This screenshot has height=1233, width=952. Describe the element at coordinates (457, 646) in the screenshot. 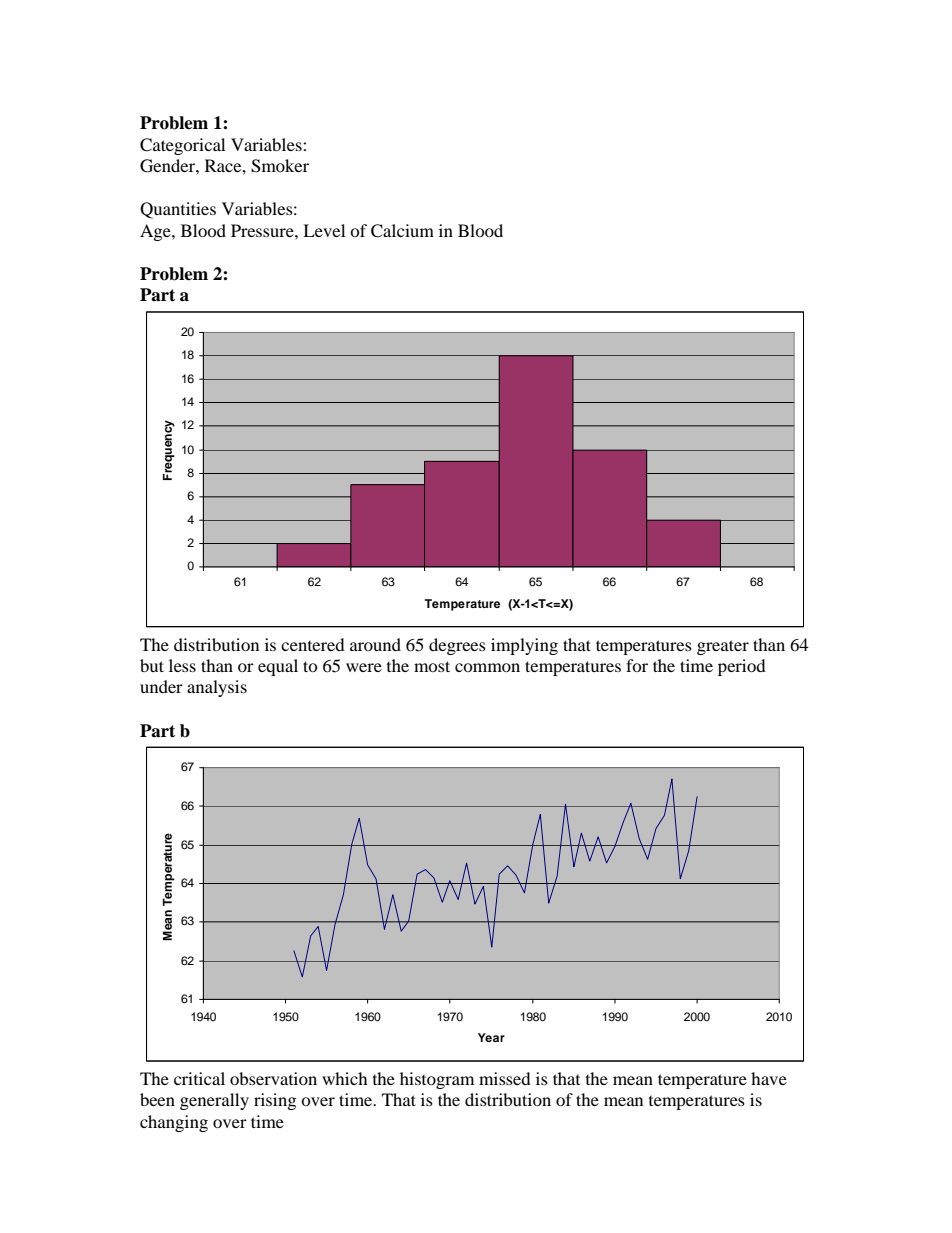

I see `degrees` at that location.
